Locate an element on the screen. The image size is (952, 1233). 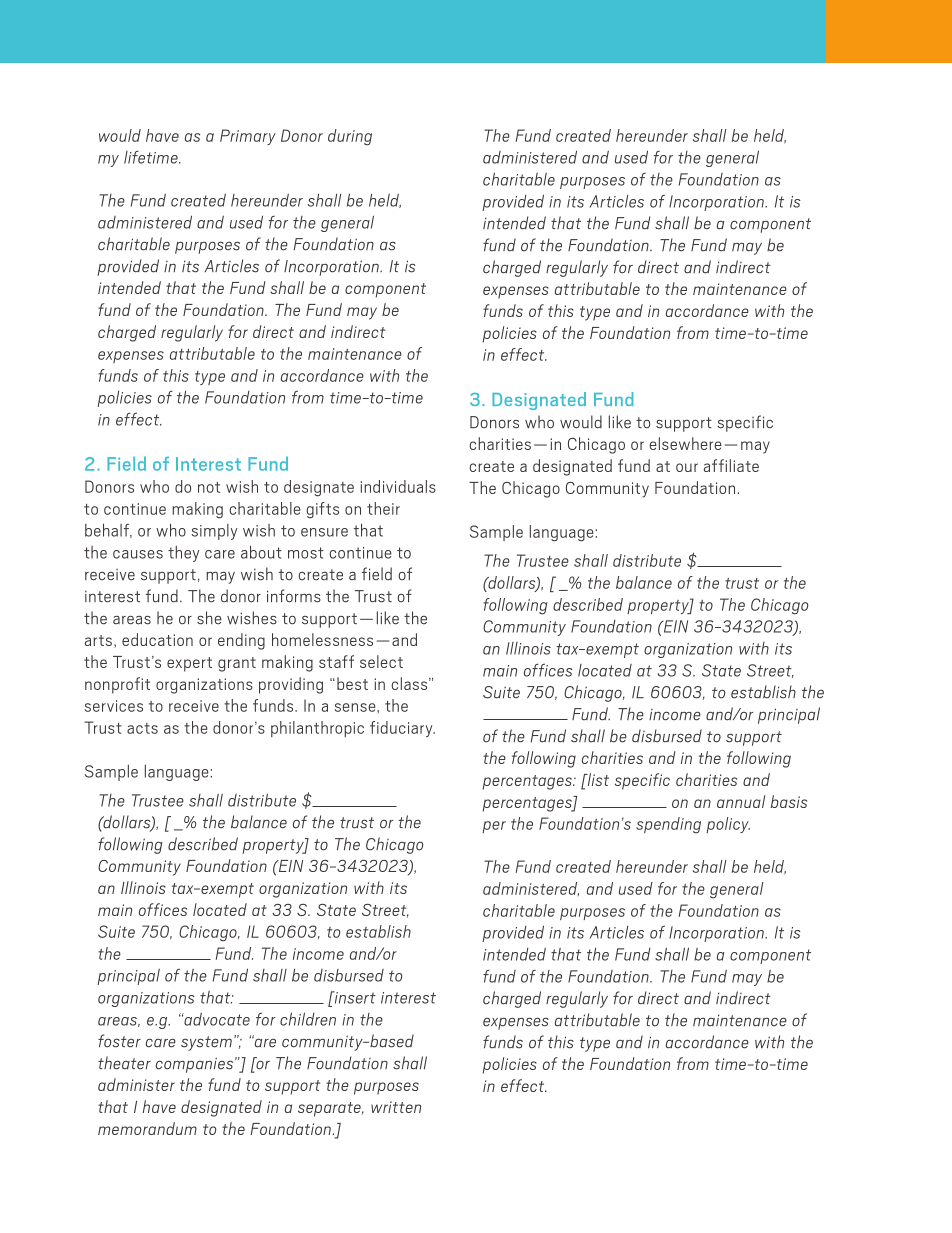
companies is located at coordinates (196, 1065).
